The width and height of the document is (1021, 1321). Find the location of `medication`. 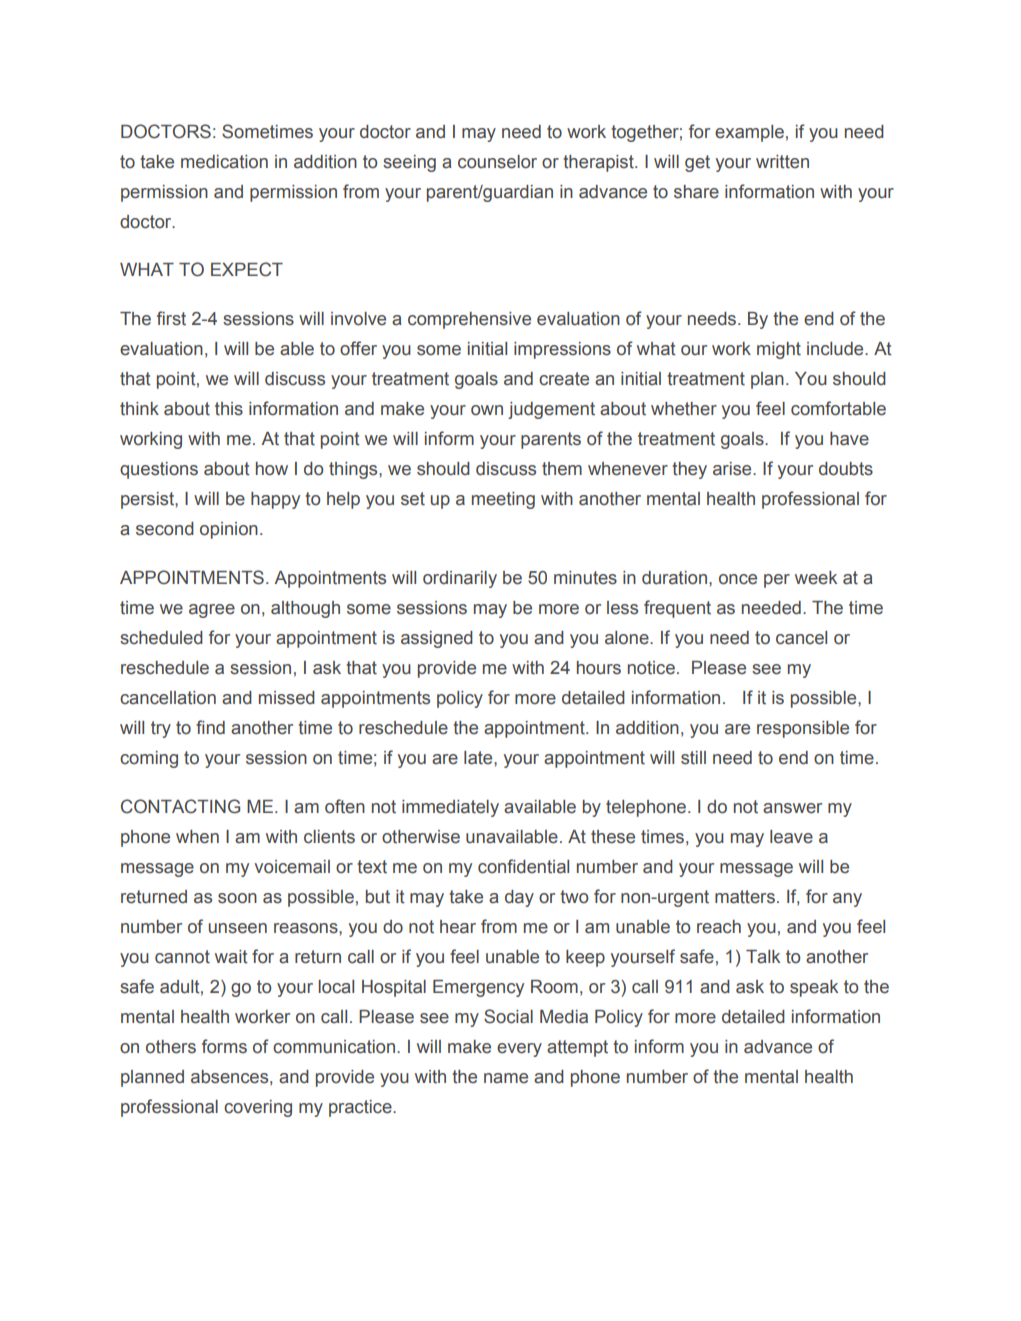

medication is located at coordinates (224, 162).
